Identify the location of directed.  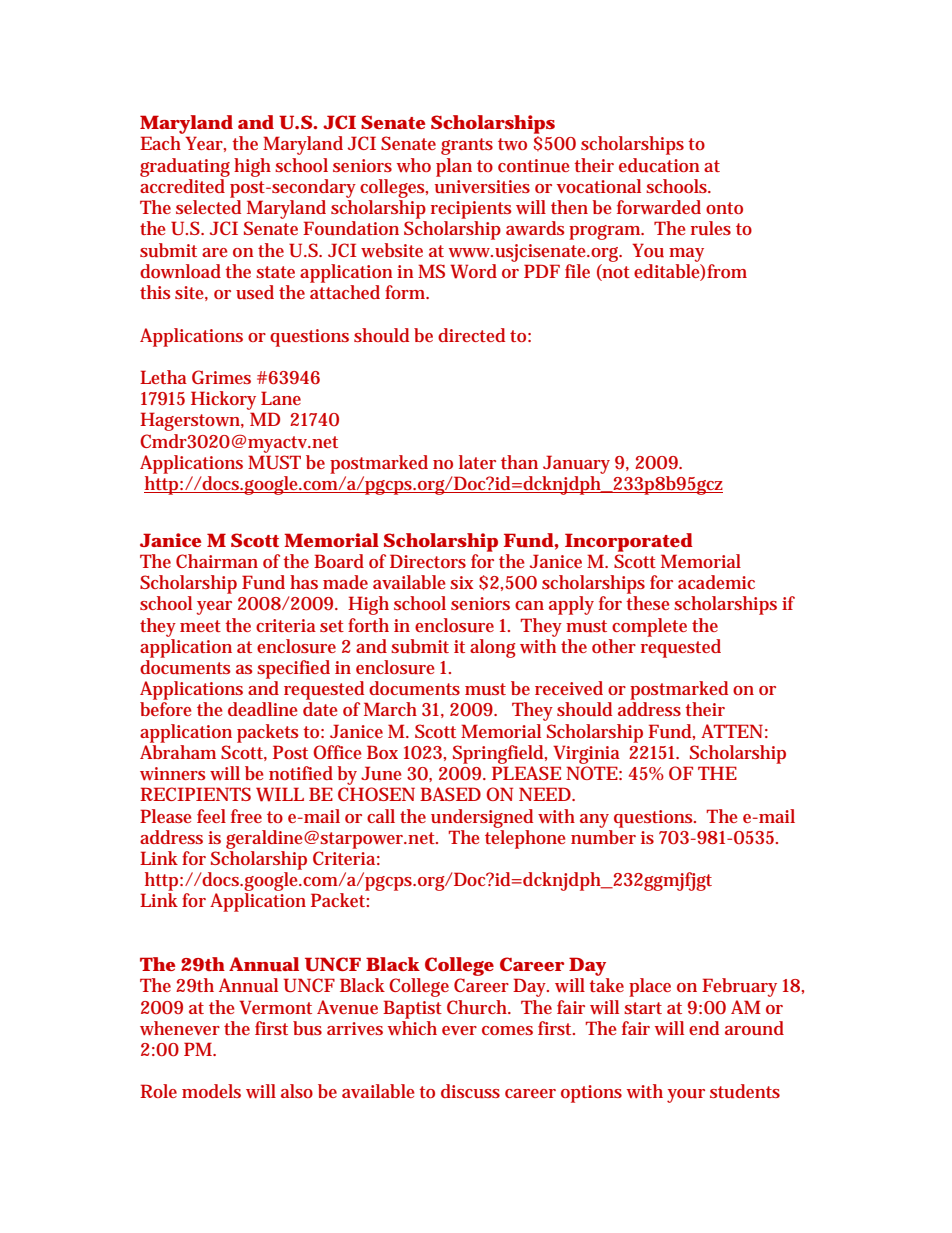
(471, 335).
